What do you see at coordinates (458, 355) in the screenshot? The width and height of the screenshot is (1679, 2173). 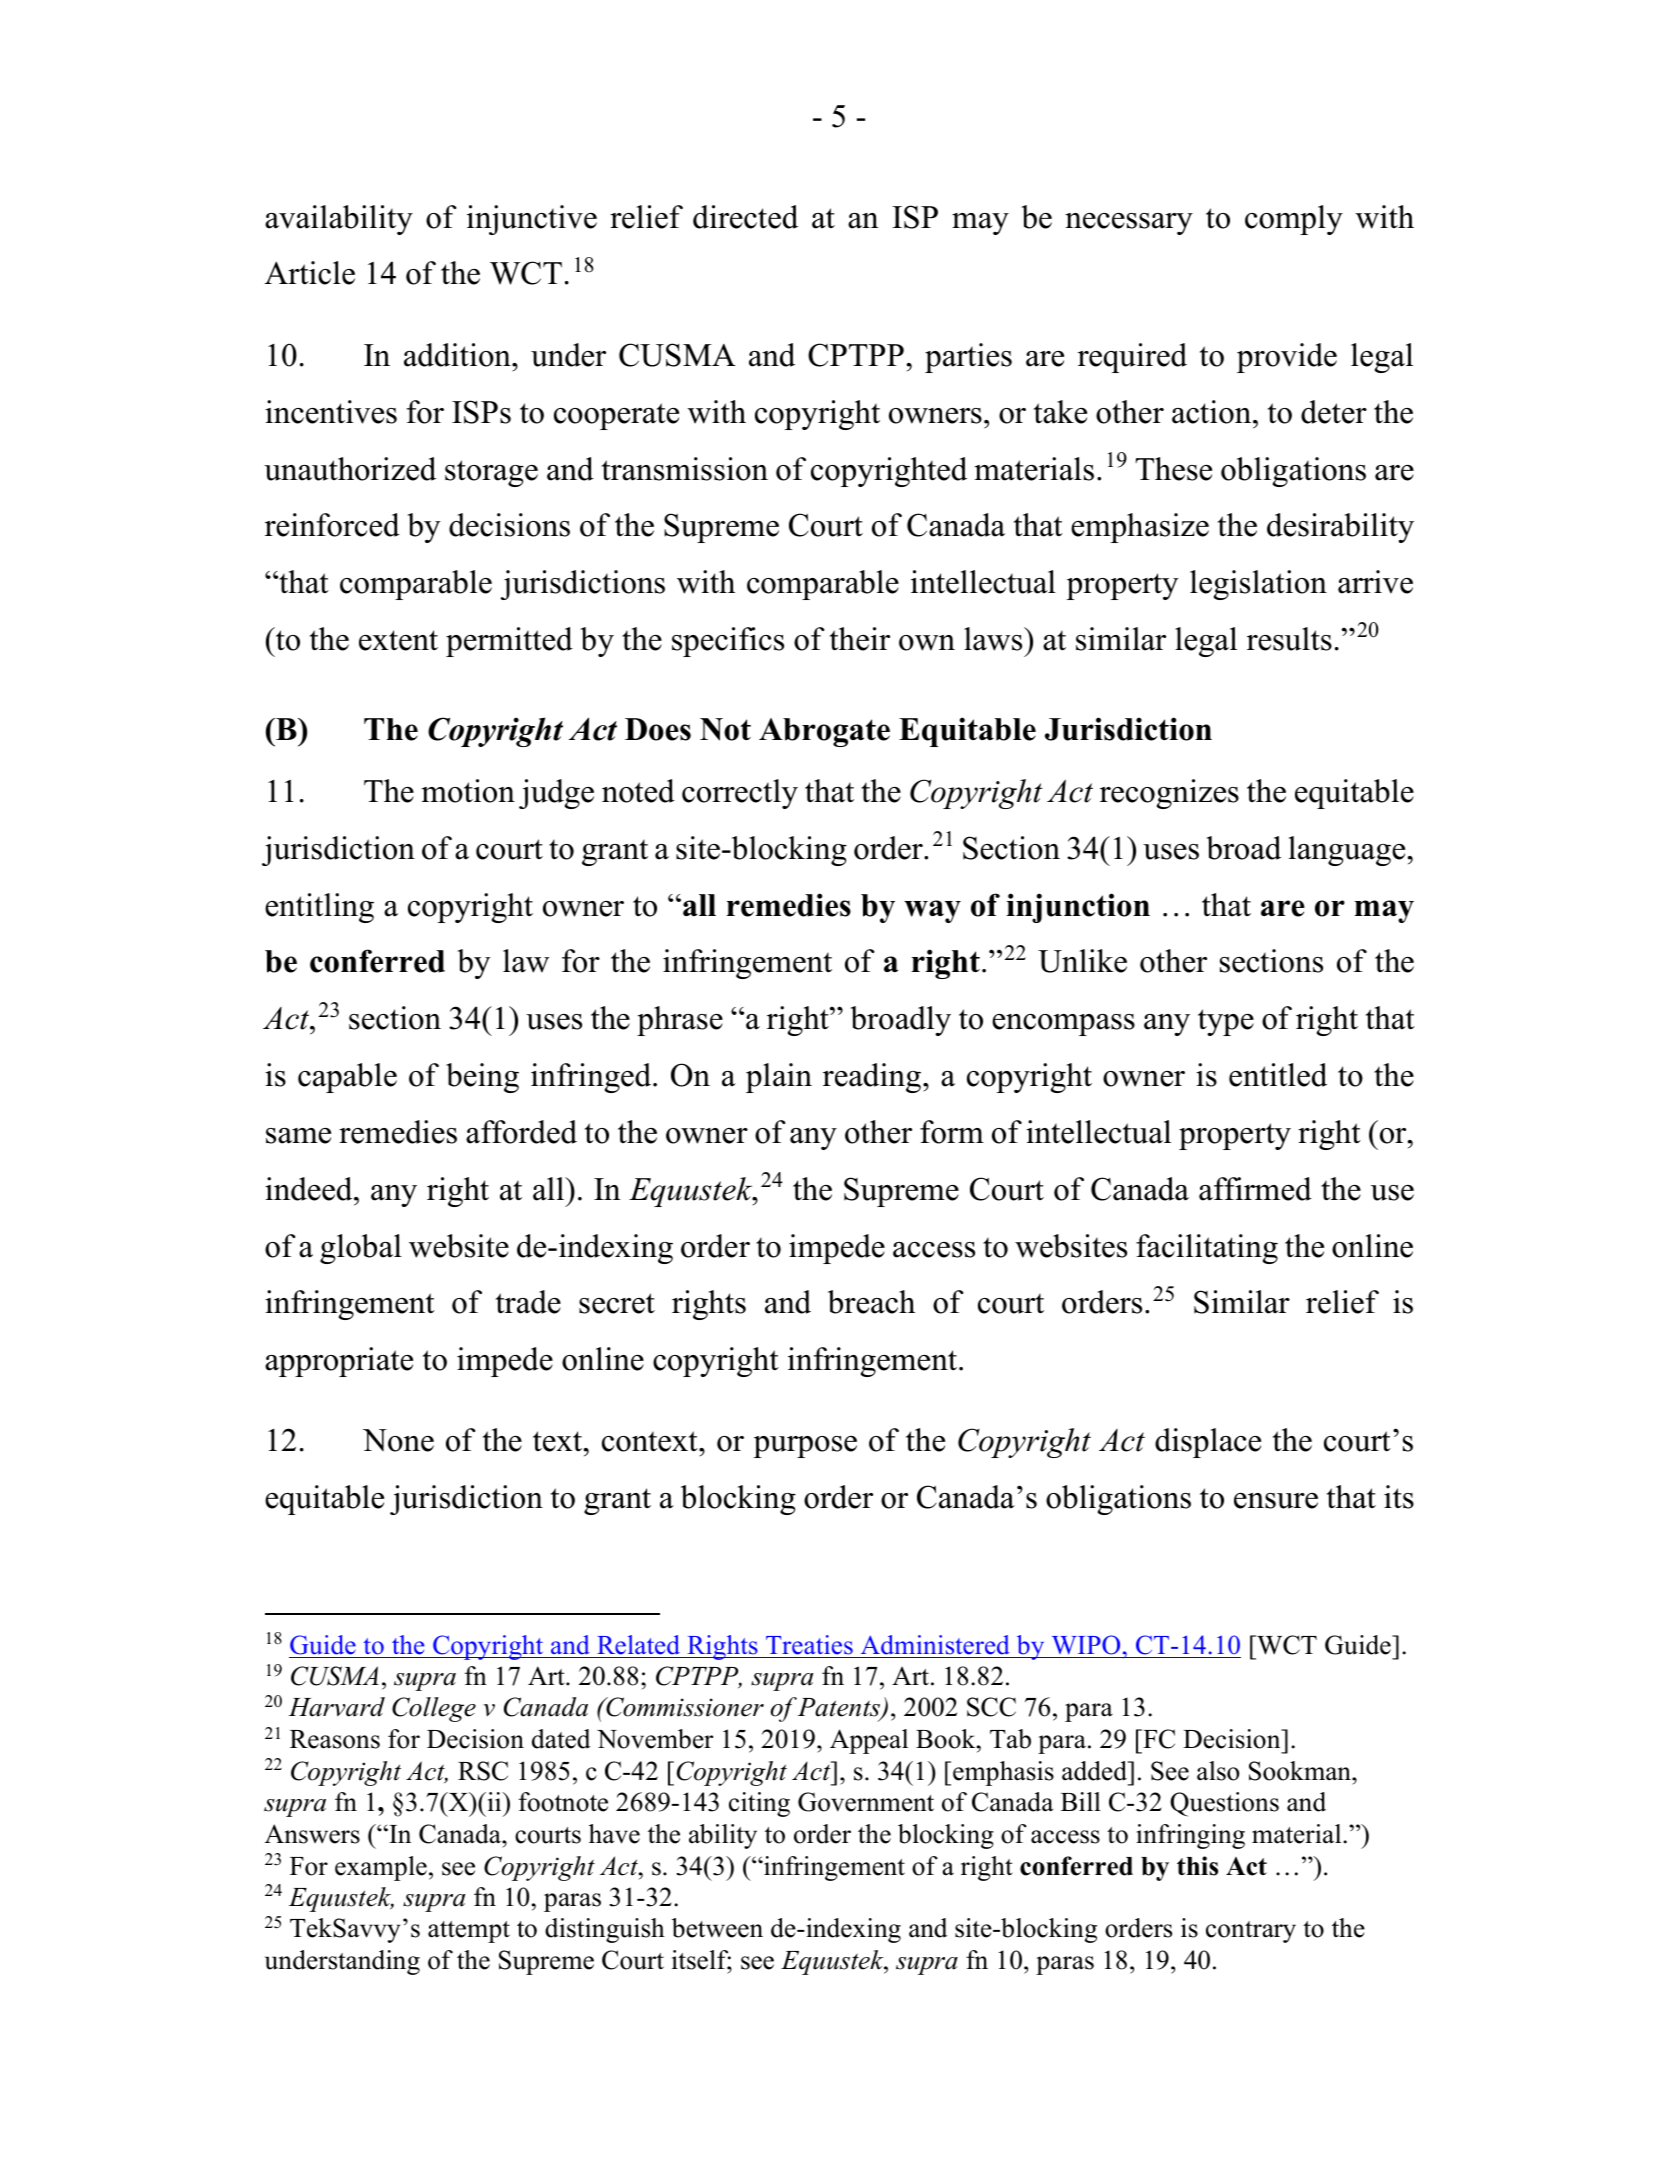 I see `addition` at bounding box center [458, 355].
